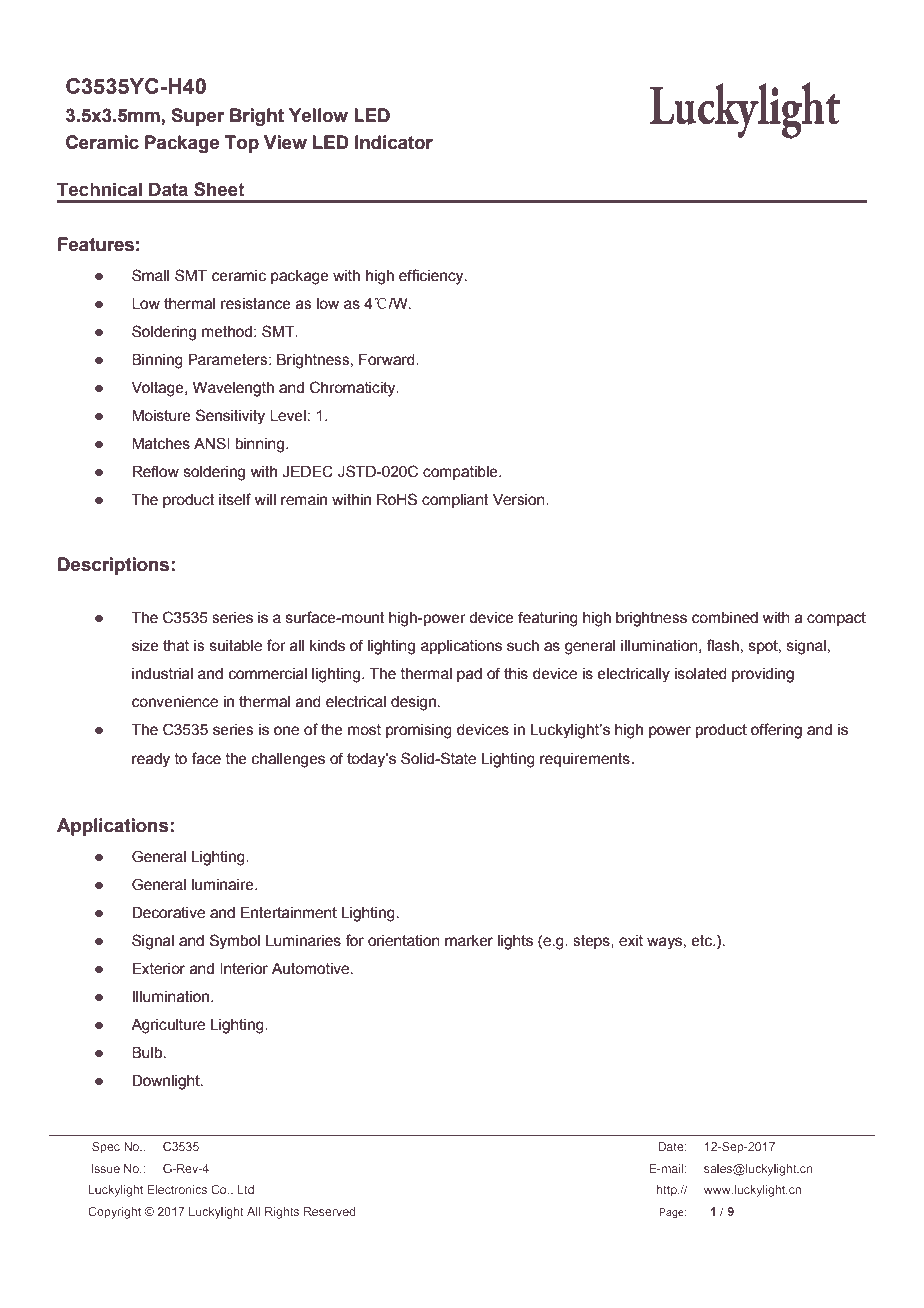 This image has height=1308, width=924. I want to click on Indicator, so click(394, 142).
